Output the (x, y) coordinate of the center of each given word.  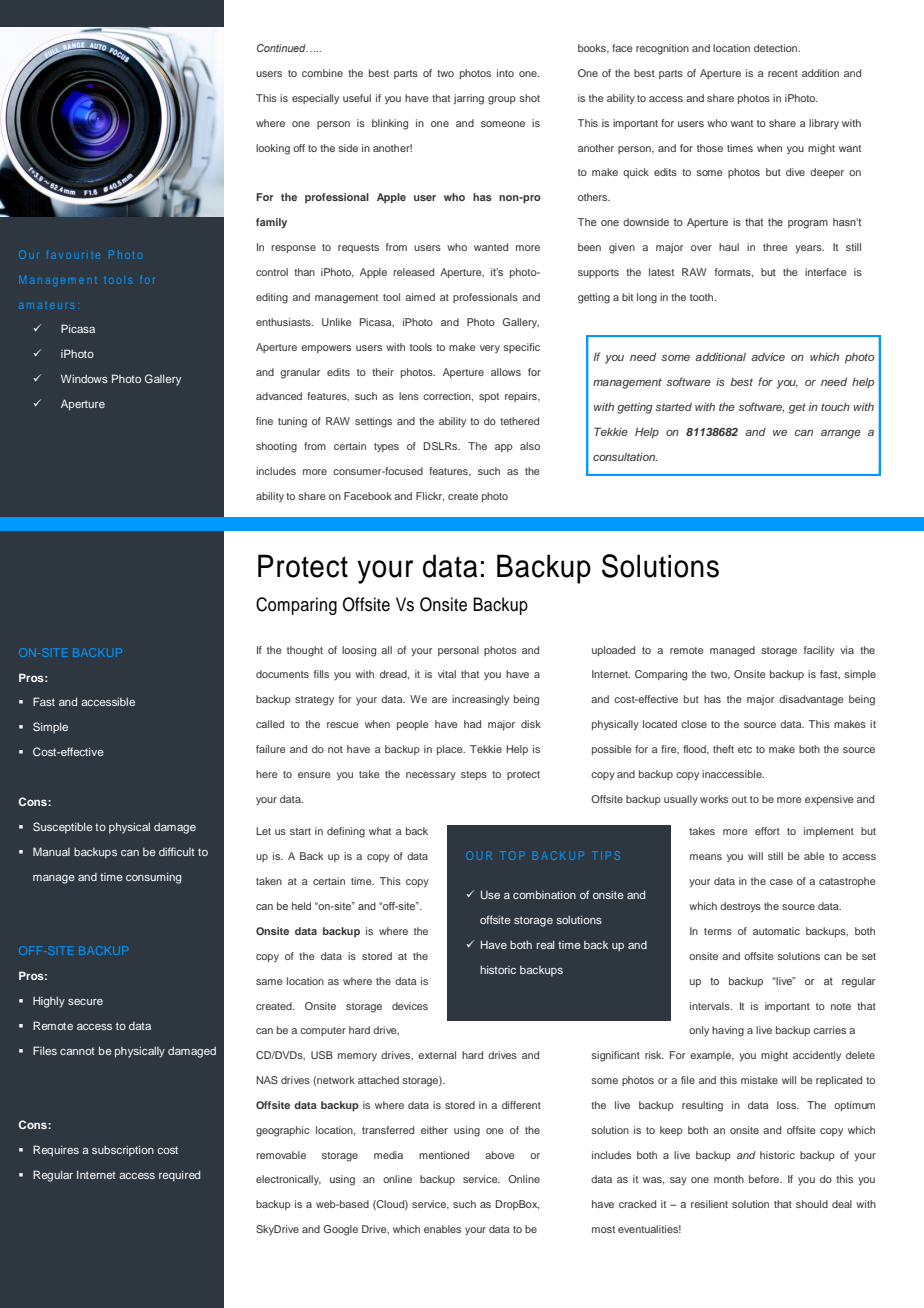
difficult (177, 851)
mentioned (444, 1155)
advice (768, 356)
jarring (469, 99)
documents (282, 674)
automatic (776, 931)
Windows (84, 378)
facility (819, 651)
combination (544, 894)
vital (447, 674)
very (490, 349)
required (179, 1176)
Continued (282, 48)
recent (783, 73)
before (765, 1179)
